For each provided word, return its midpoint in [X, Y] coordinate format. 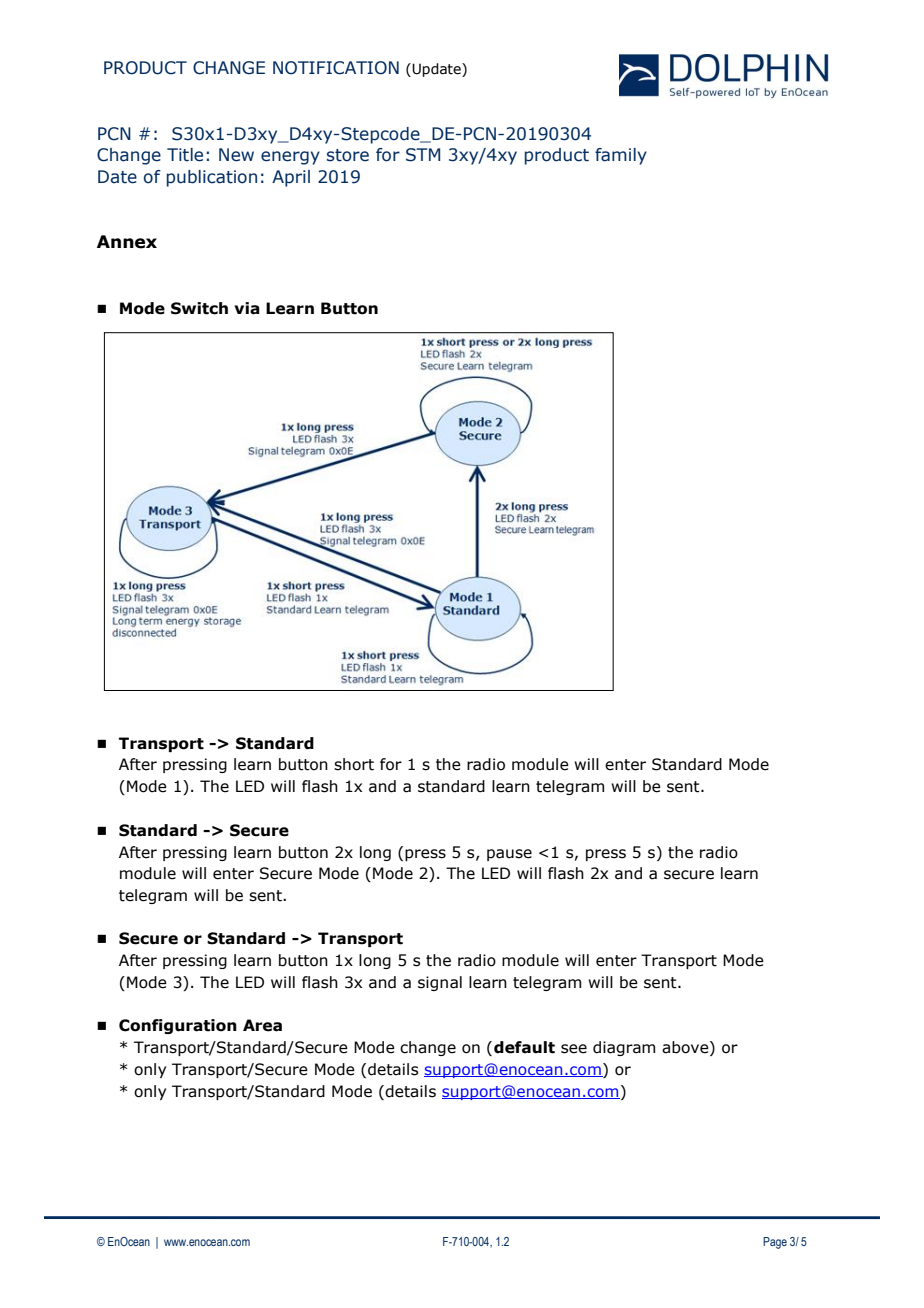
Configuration [178, 1026]
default [524, 1047]
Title [185, 155]
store [348, 155]
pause [509, 855]
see [574, 1049]
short [354, 764]
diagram [624, 1048]
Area [262, 1025]
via [247, 308]
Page [775, 1243]
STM [423, 155]
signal [440, 983]
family [621, 156]
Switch [199, 308]
